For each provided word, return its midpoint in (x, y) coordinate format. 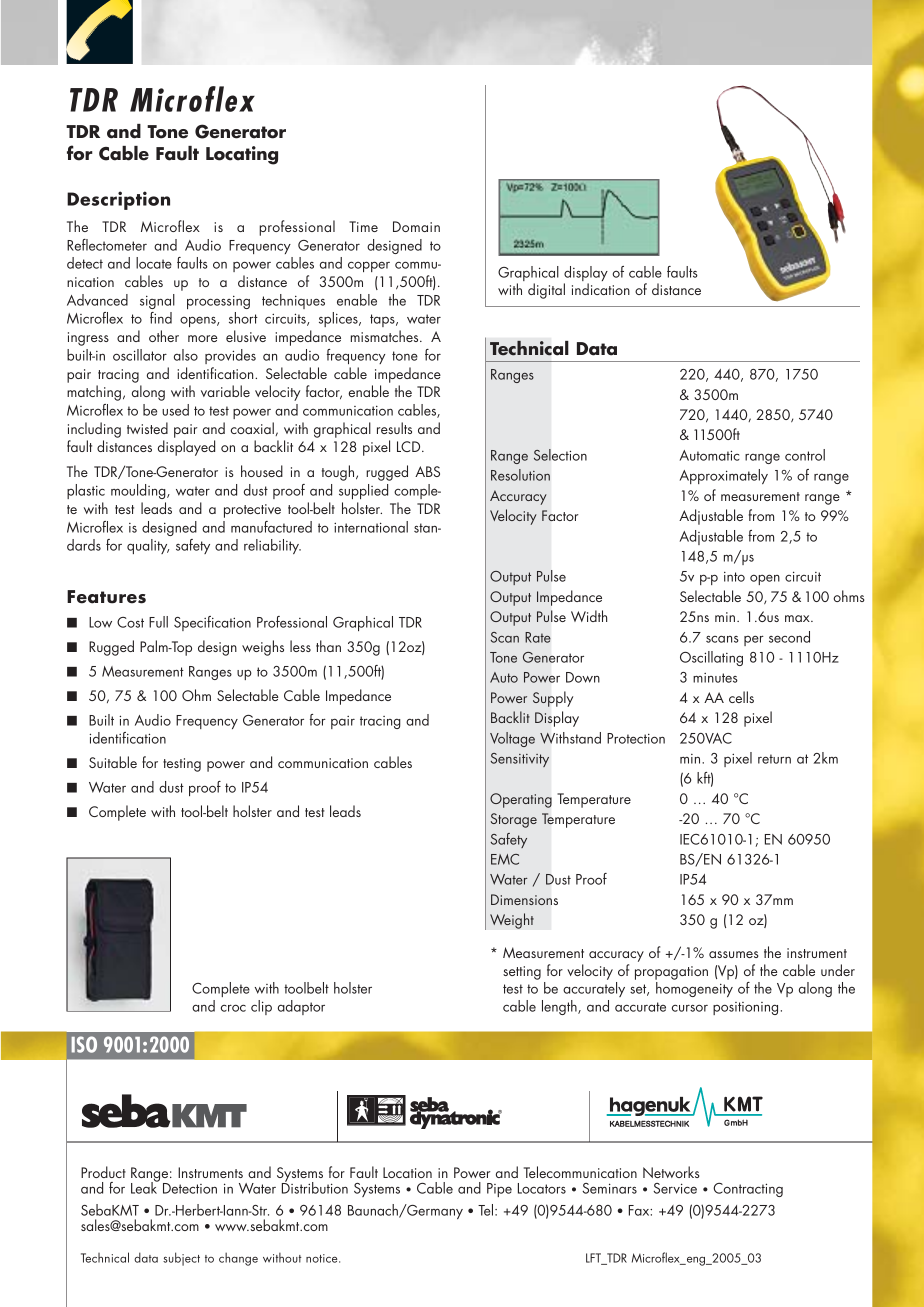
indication (601, 289)
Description (118, 200)
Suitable (113, 762)
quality (148, 546)
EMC (505, 859)
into (734, 577)
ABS (427, 471)
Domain (416, 226)
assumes (733, 954)
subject (181, 1259)
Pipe (499, 1190)
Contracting (748, 1190)
